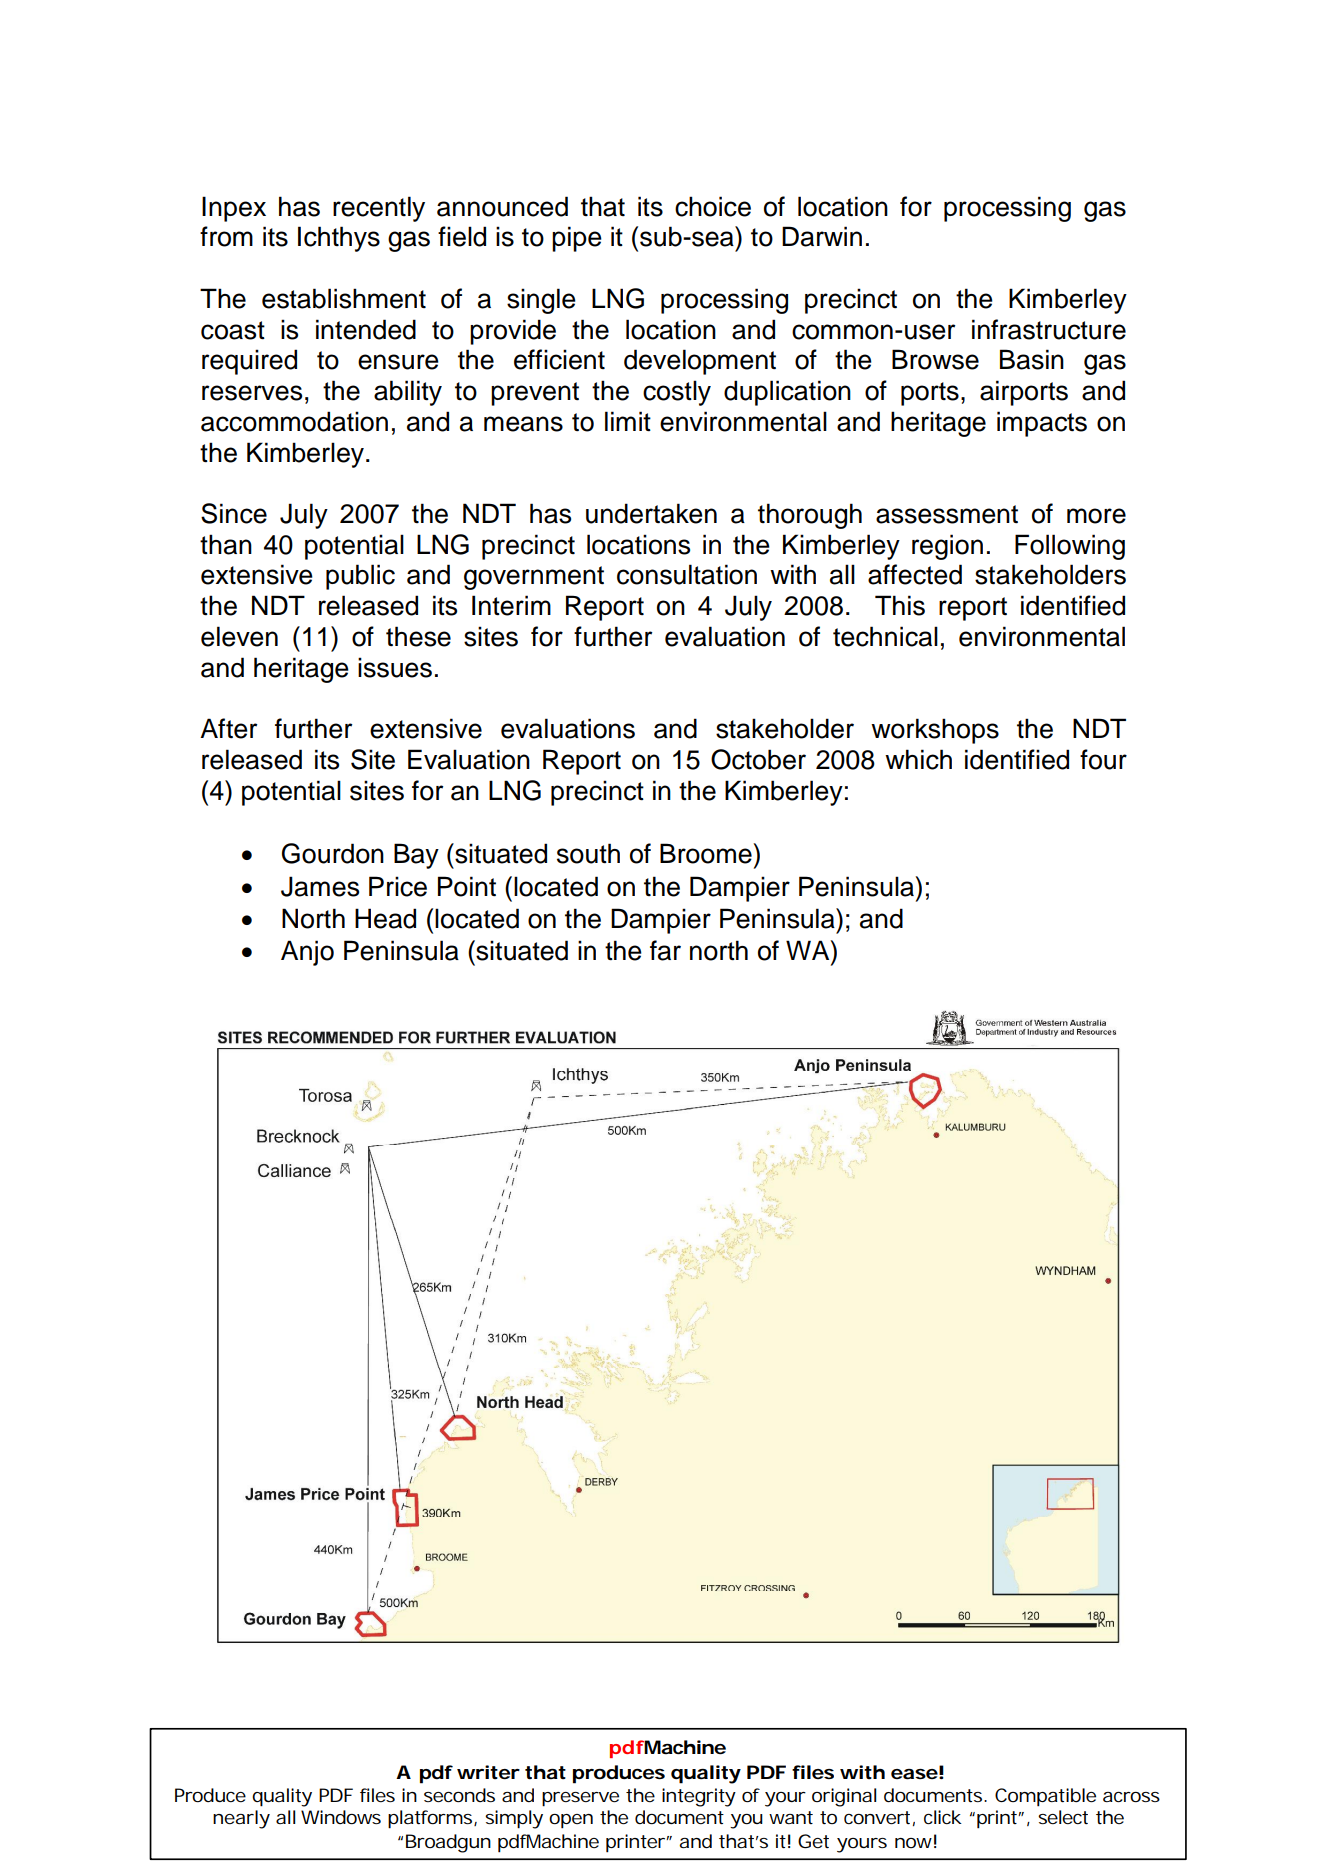  What do you see at coordinates (1045, 1797) in the screenshot?
I see `Compatible` at bounding box center [1045, 1797].
